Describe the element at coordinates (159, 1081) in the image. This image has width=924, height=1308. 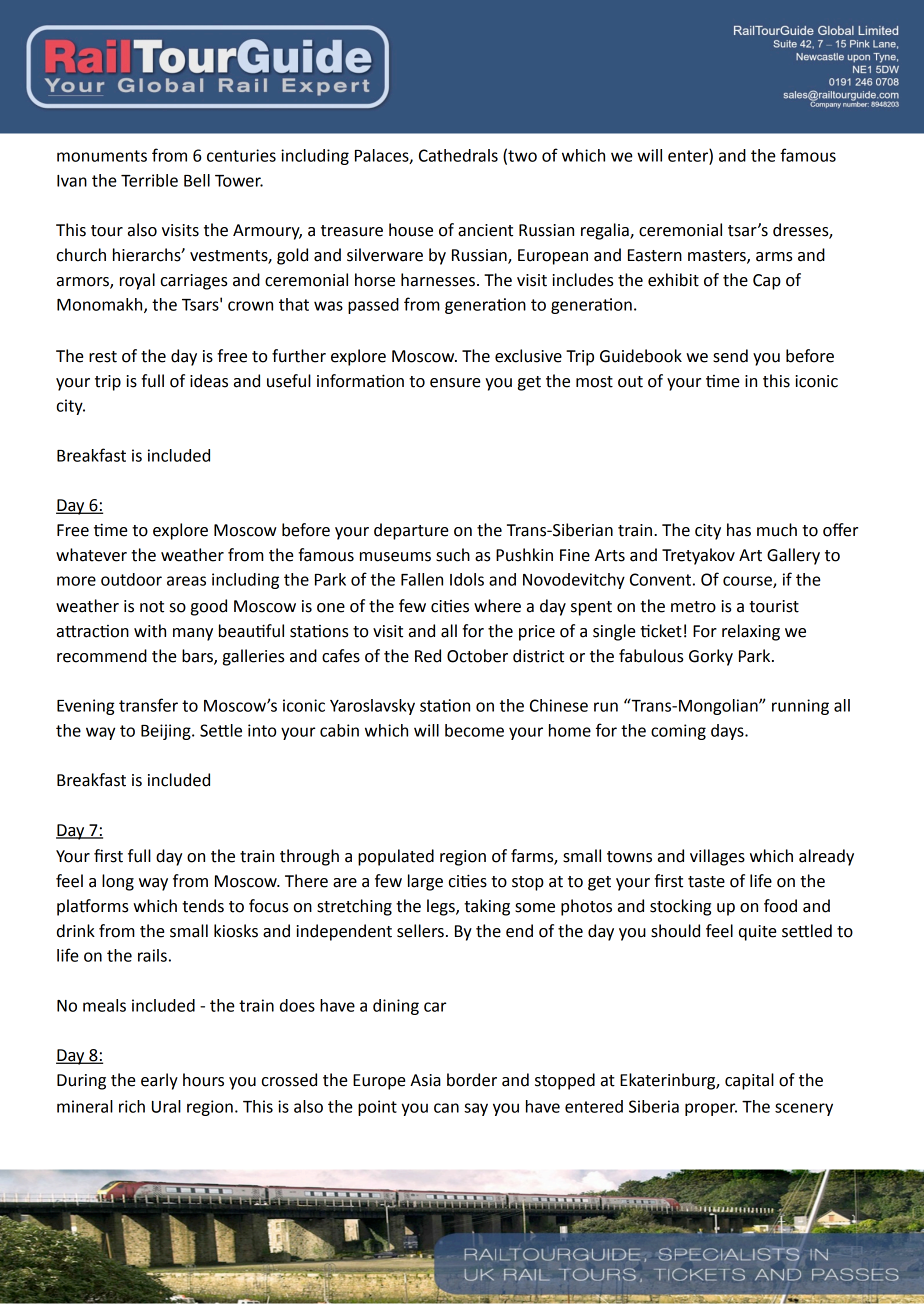
I see `early` at that location.
